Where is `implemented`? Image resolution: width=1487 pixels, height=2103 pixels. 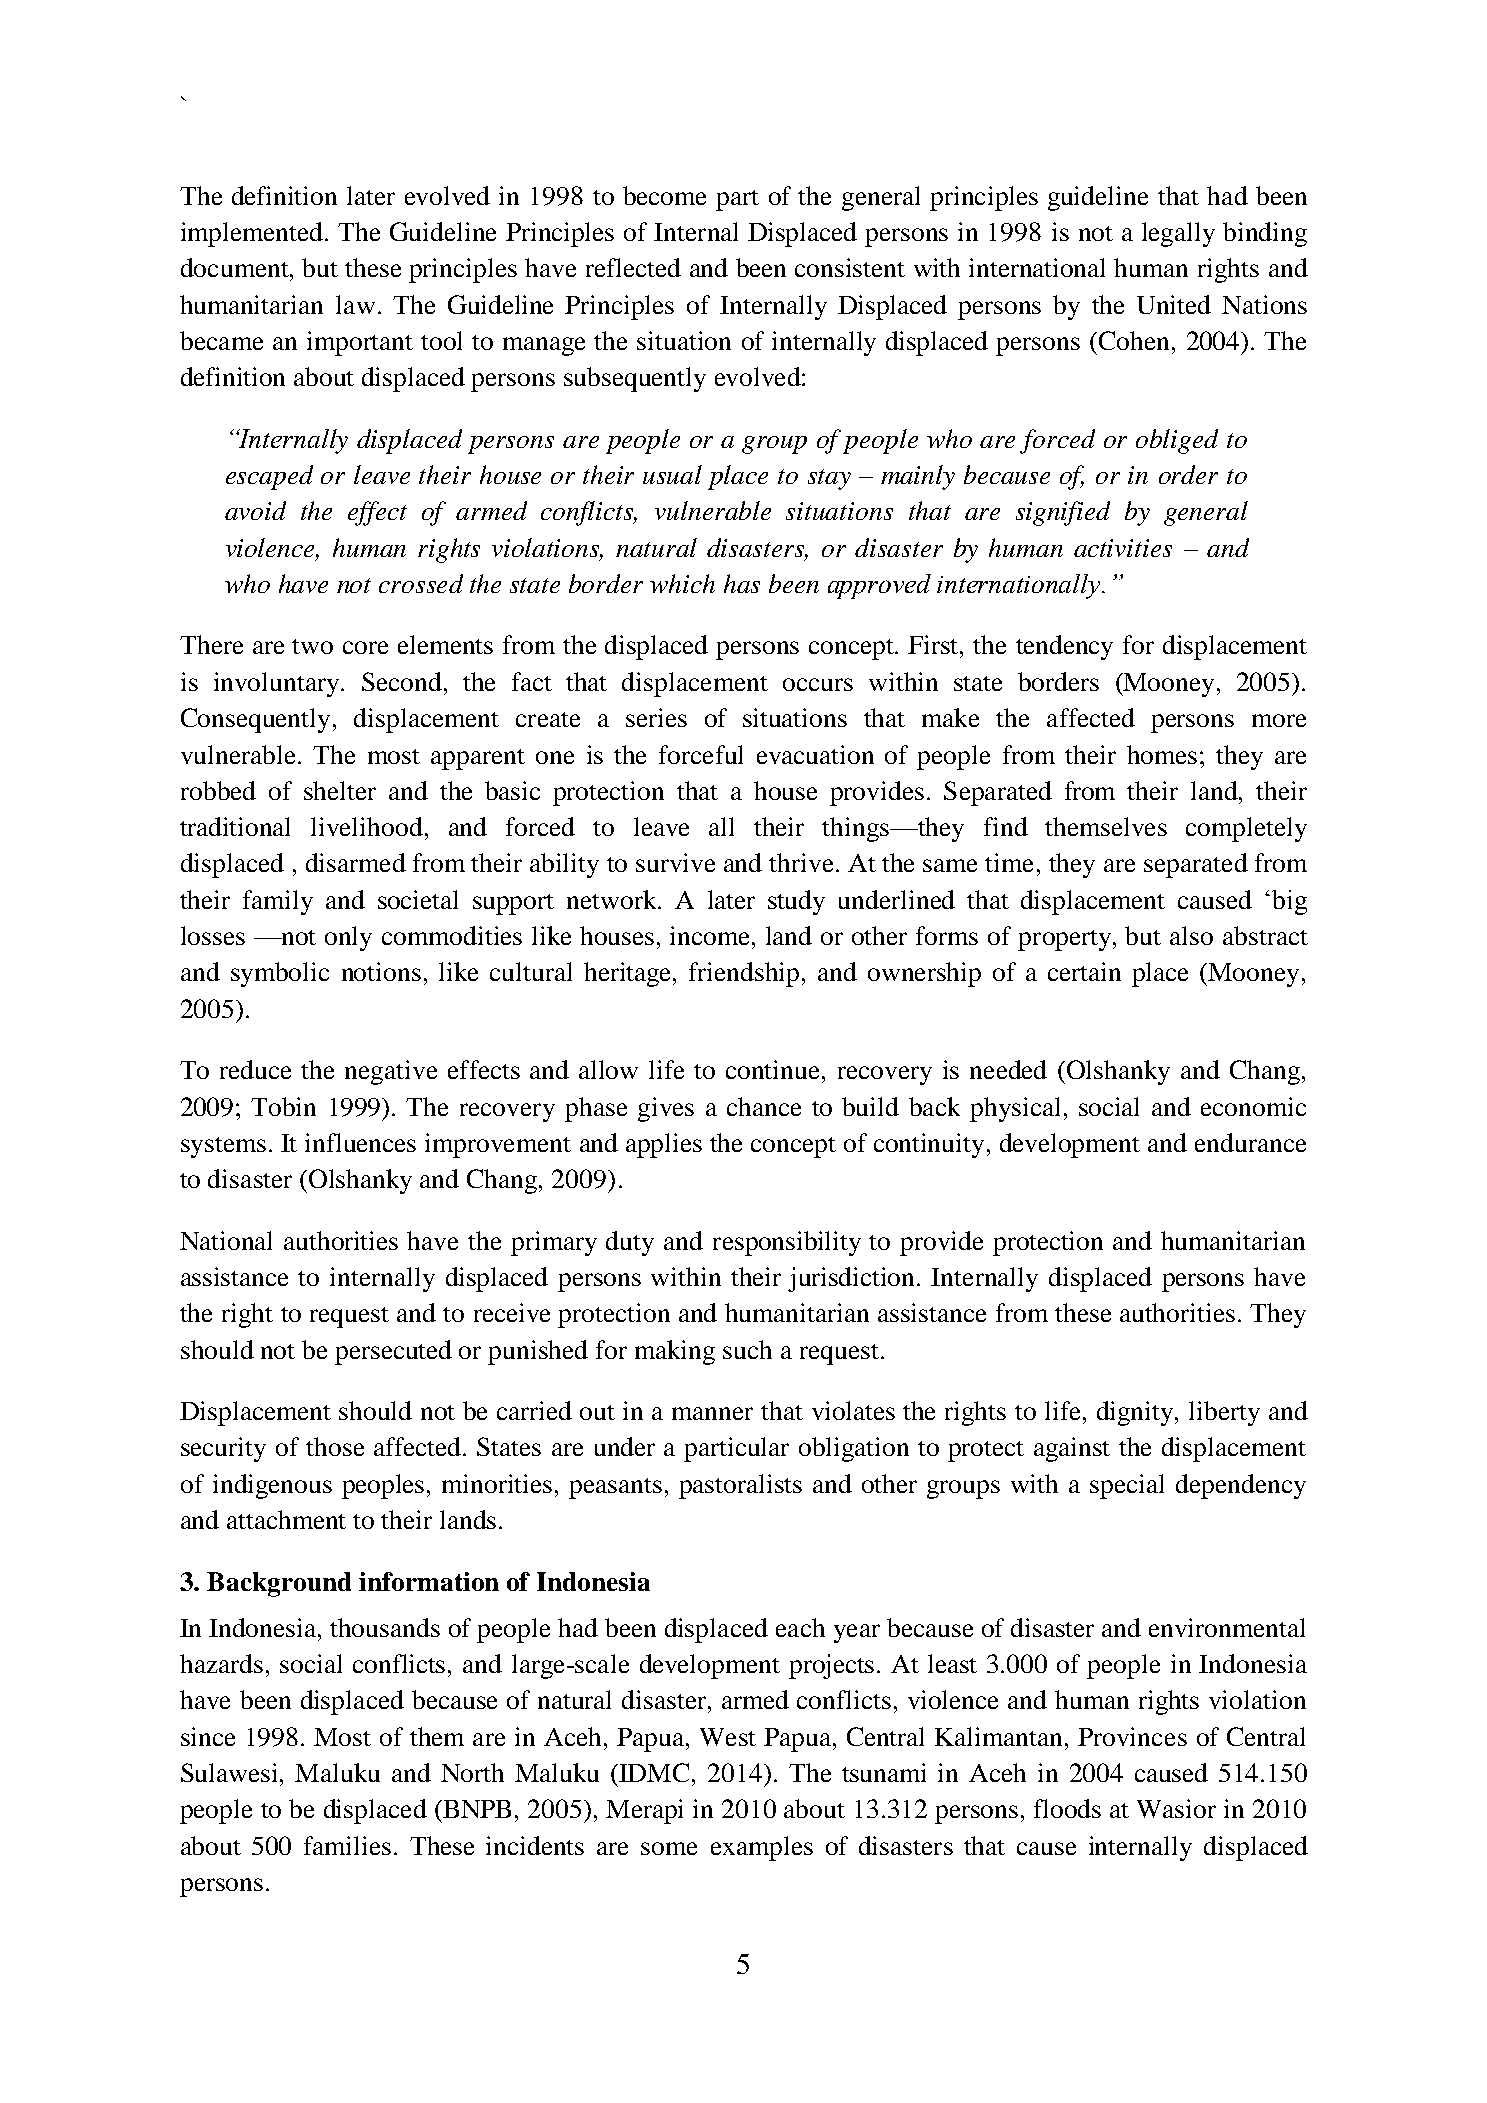 implemented is located at coordinates (253, 234).
